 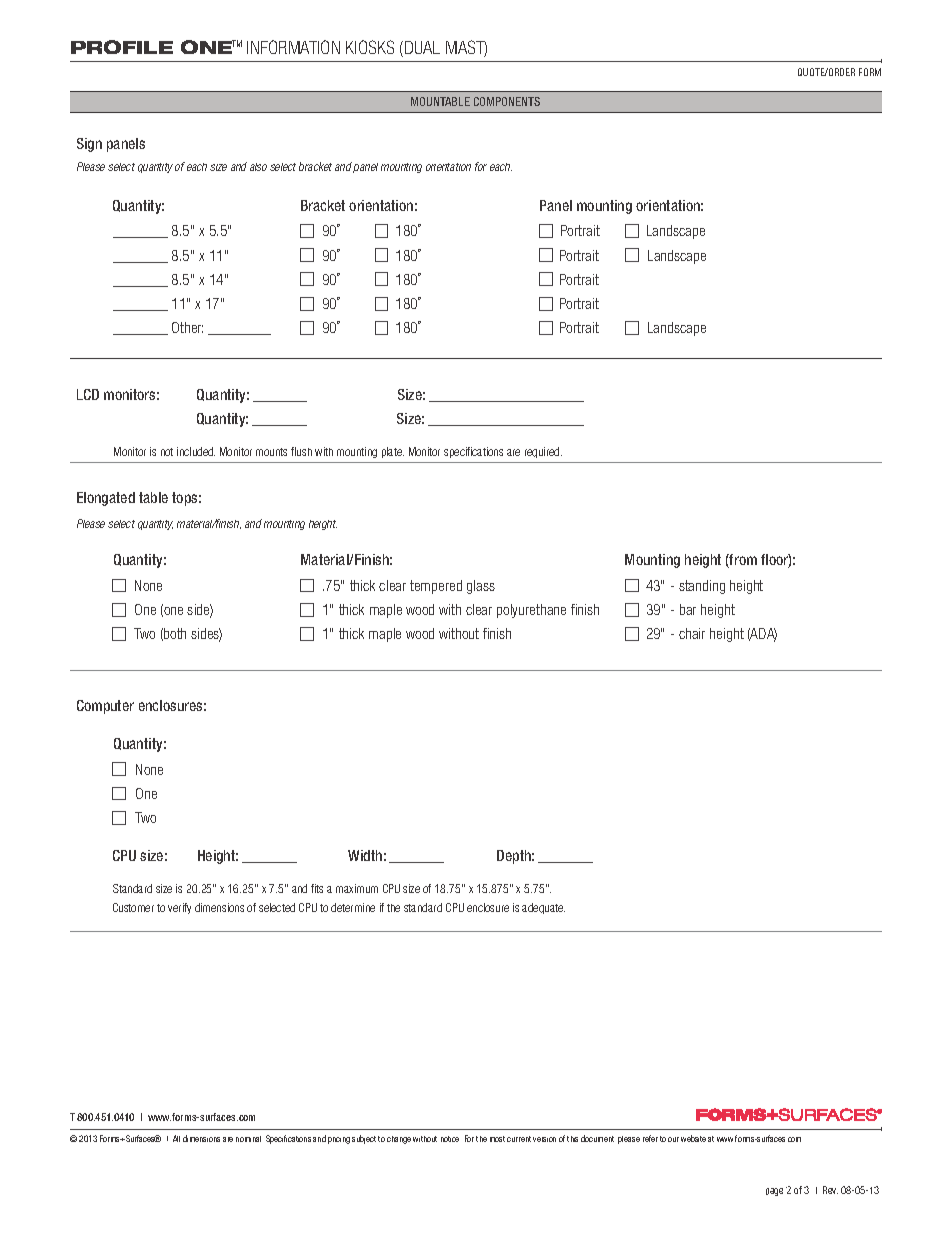 I want to click on DUAL, so click(x=422, y=47).
